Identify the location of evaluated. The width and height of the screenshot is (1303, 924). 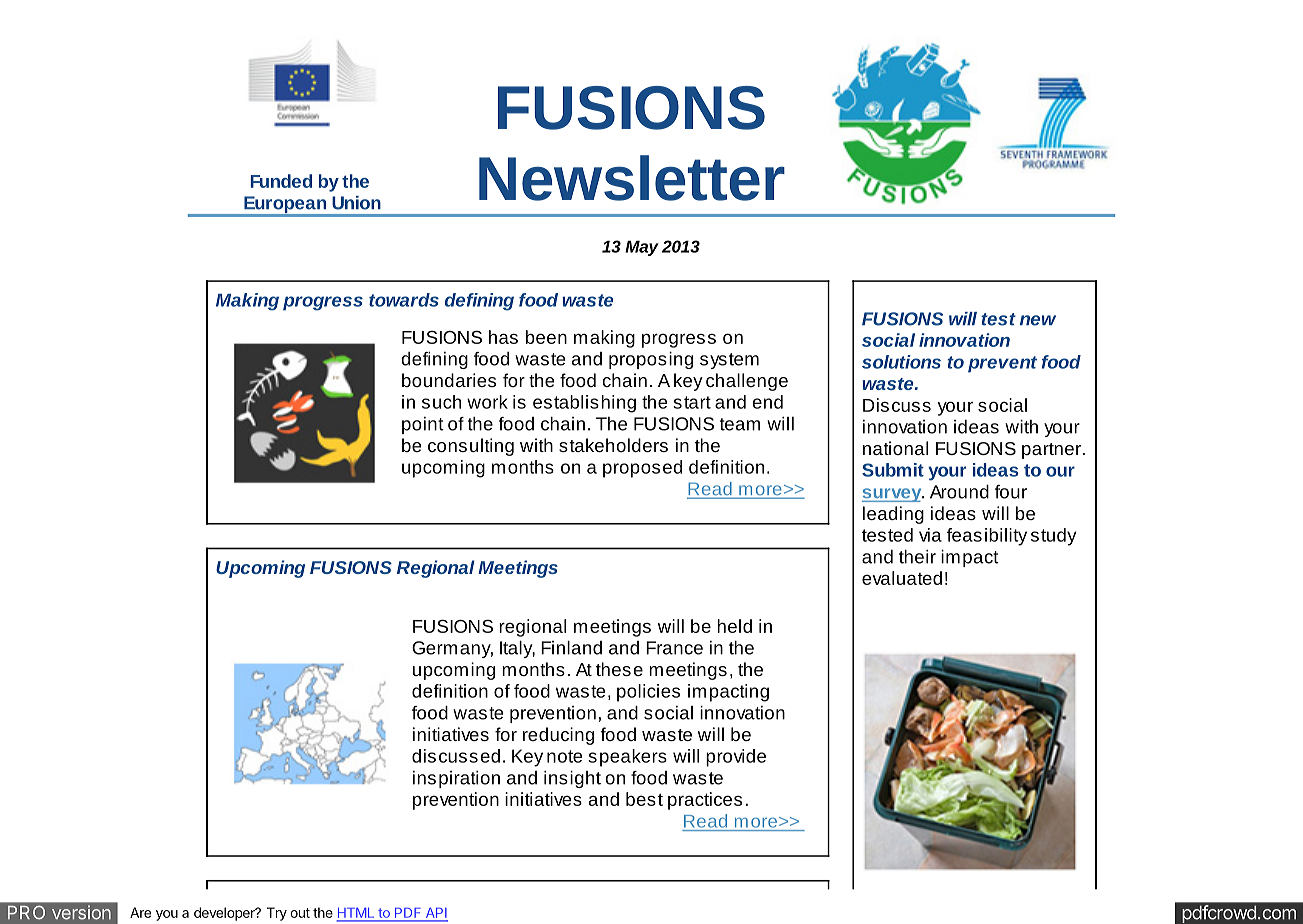
(902, 578).
